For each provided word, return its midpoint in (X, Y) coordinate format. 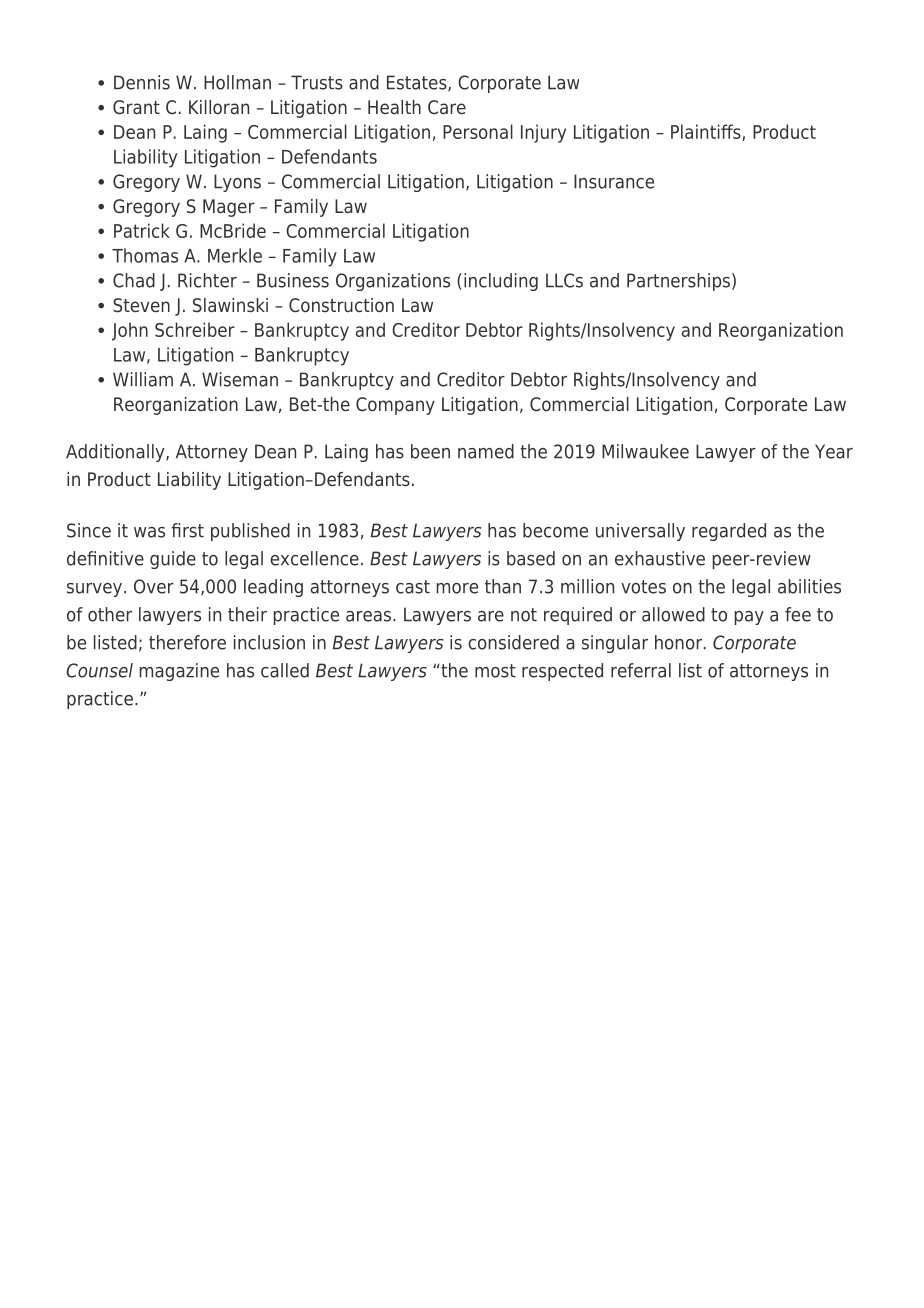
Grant (136, 107)
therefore (187, 642)
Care (447, 107)
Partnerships (678, 282)
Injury (543, 133)
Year (834, 451)
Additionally (116, 453)
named (486, 451)
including (501, 282)
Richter (207, 280)
